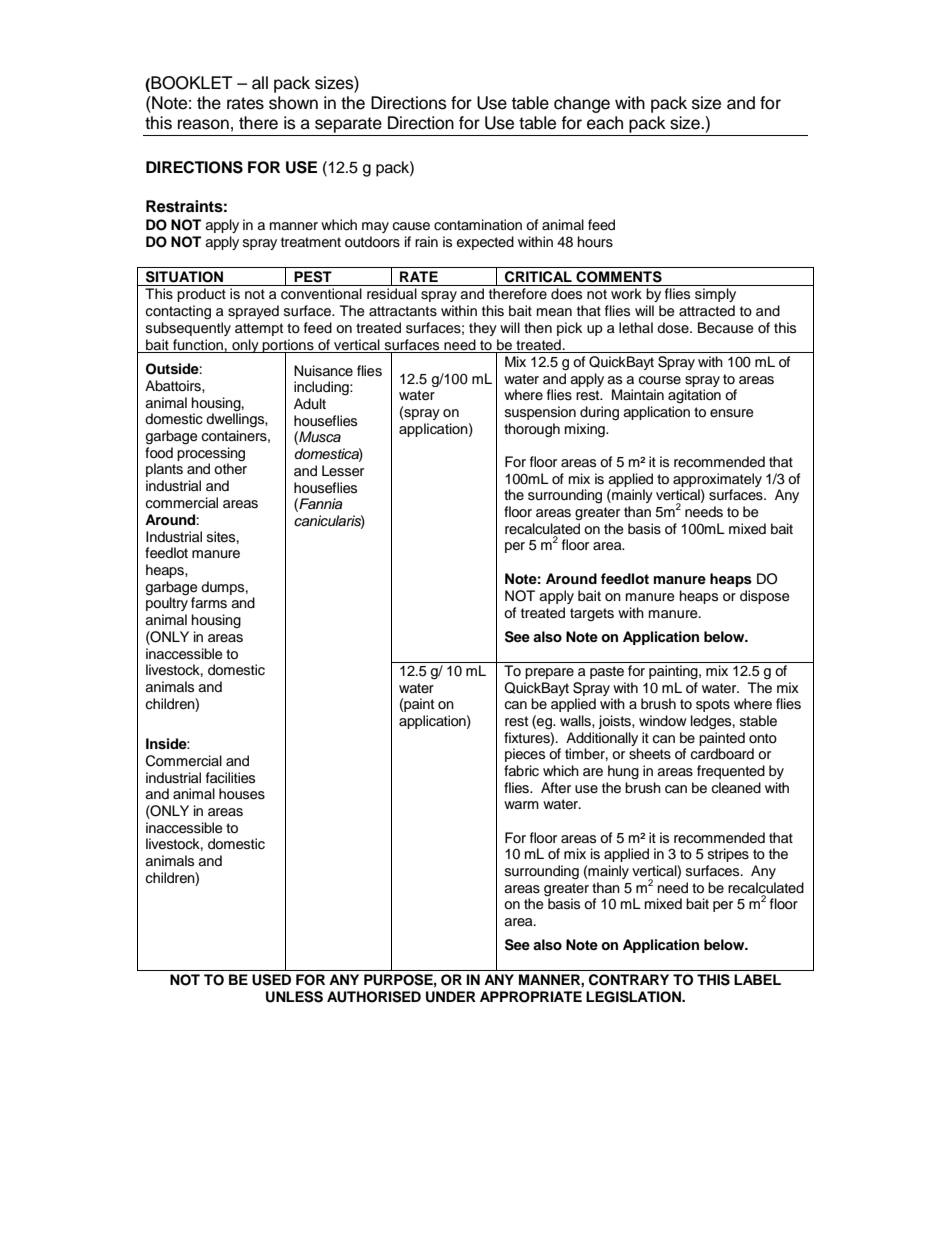 The height and width of the screenshot is (1233, 952). What do you see at coordinates (629, 980) in the screenshot?
I see `CONTRARY` at bounding box center [629, 980].
